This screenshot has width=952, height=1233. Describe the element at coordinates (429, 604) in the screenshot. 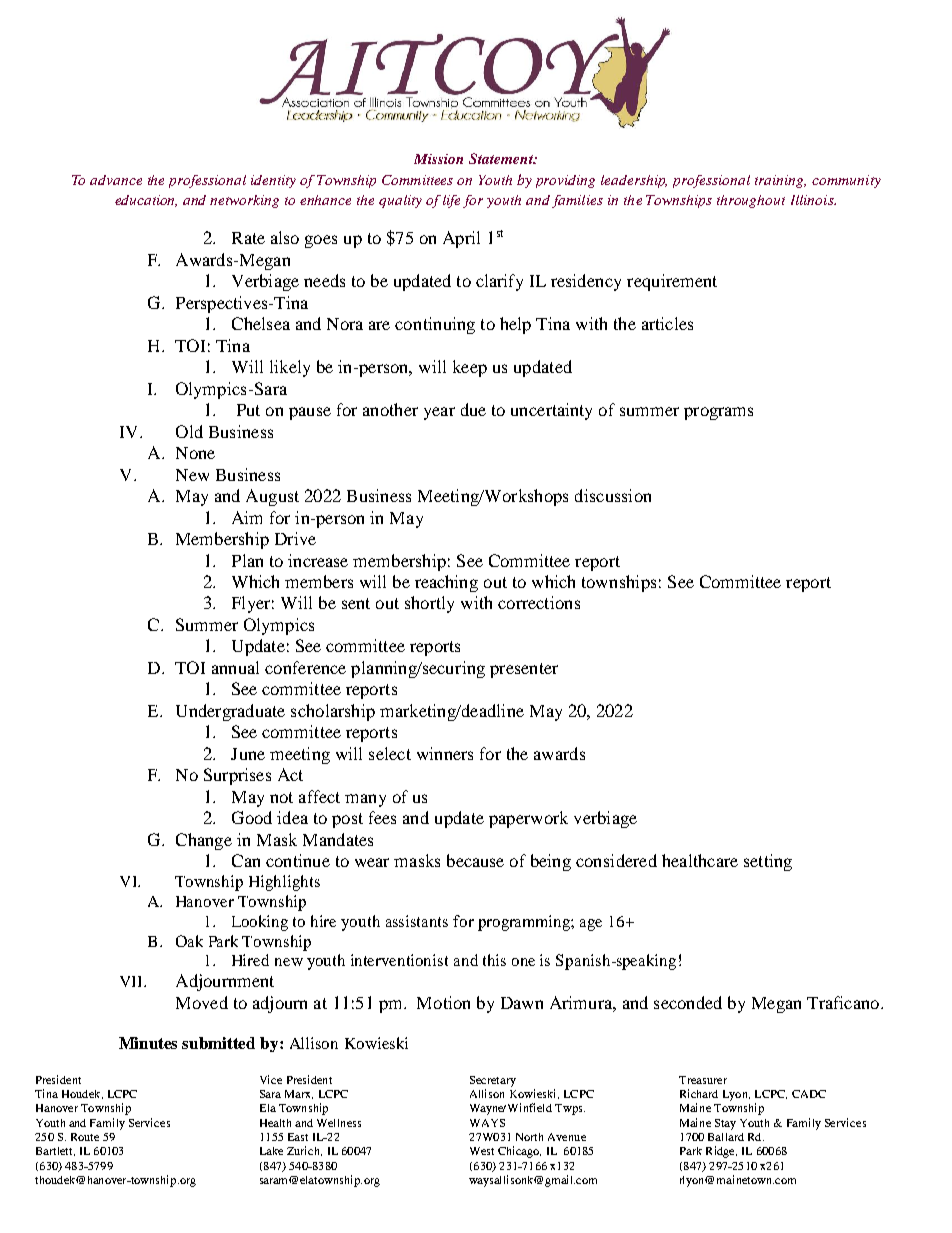

I see `shortly` at that location.
